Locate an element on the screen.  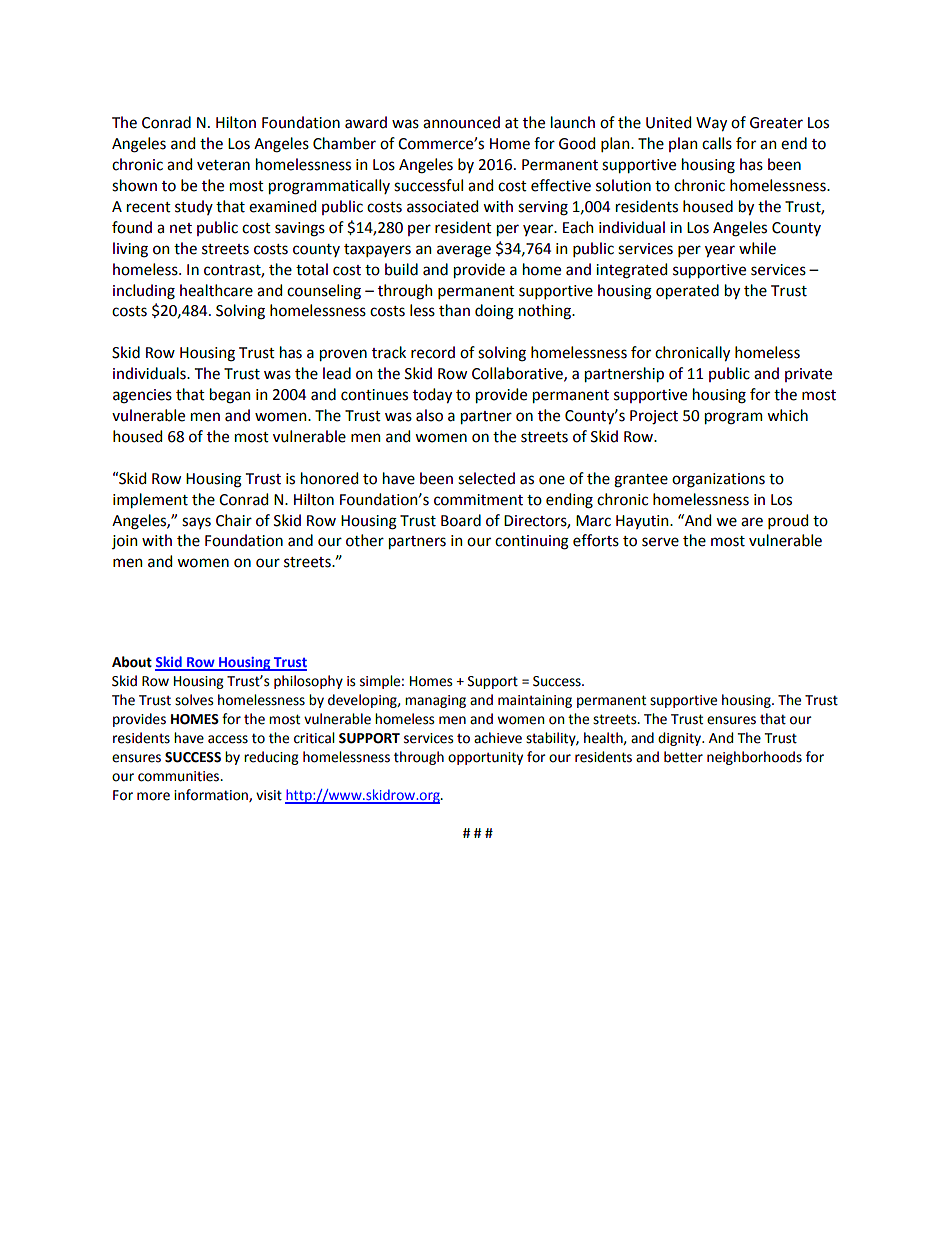
organizations is located at coordinates (718, 480).
